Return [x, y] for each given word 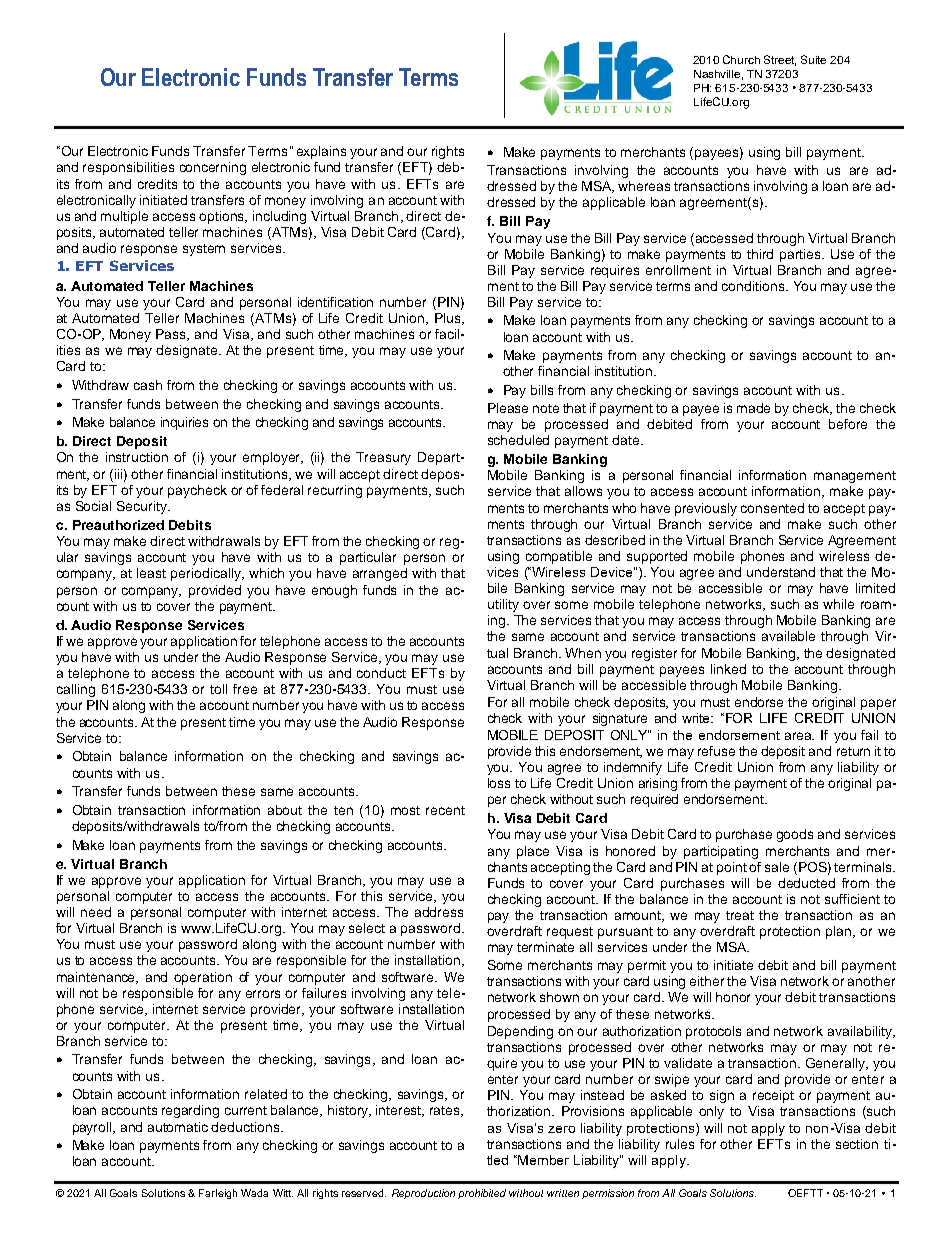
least [151, 573]
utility [503, 605]
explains [321, 152]
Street [780, 60]
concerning [213, 168]
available [788, 636]
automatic [178, 1127]
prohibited [482, 1194]
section [857, 1144]
